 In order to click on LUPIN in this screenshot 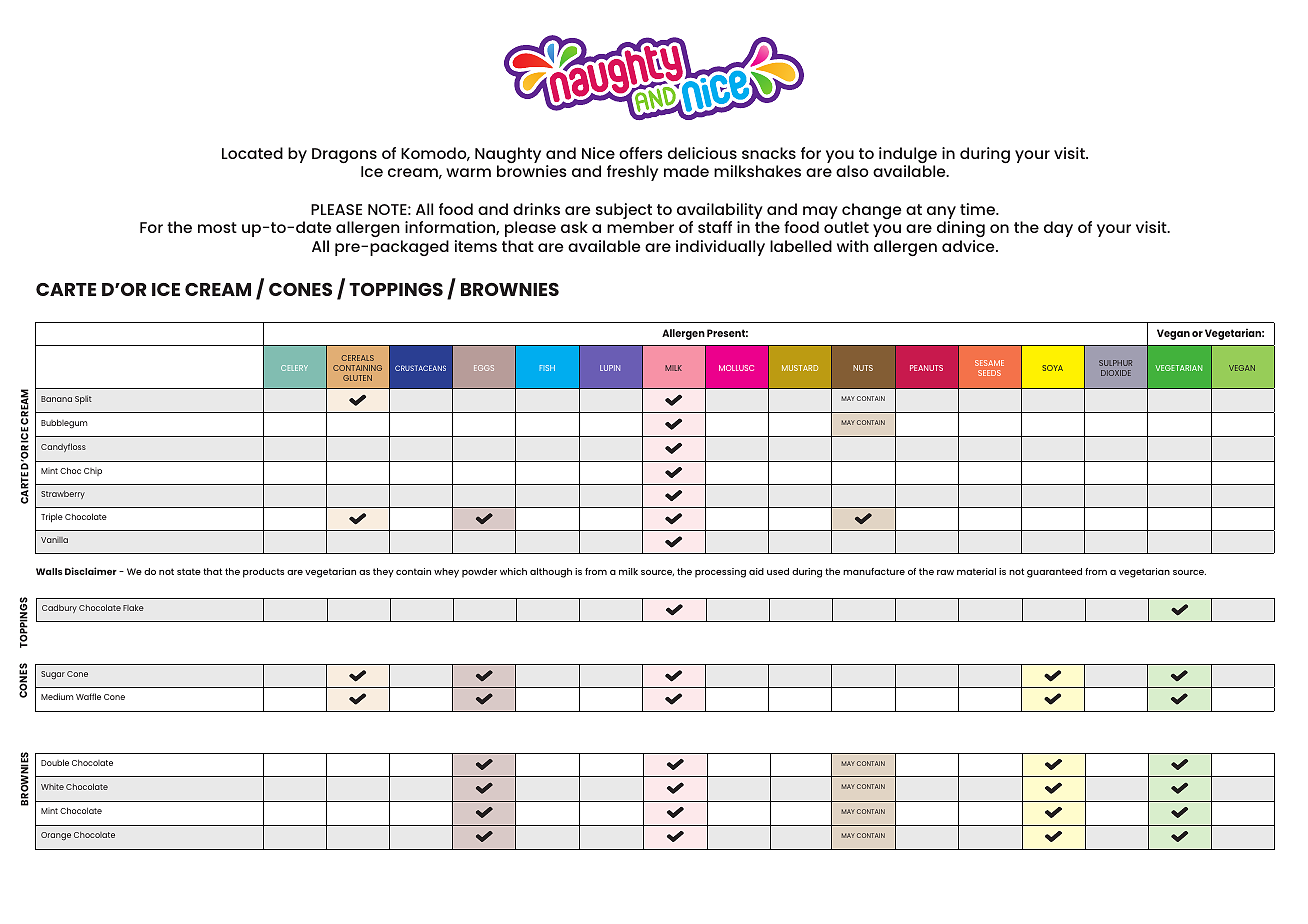, I will do `click(610, 368)`.
